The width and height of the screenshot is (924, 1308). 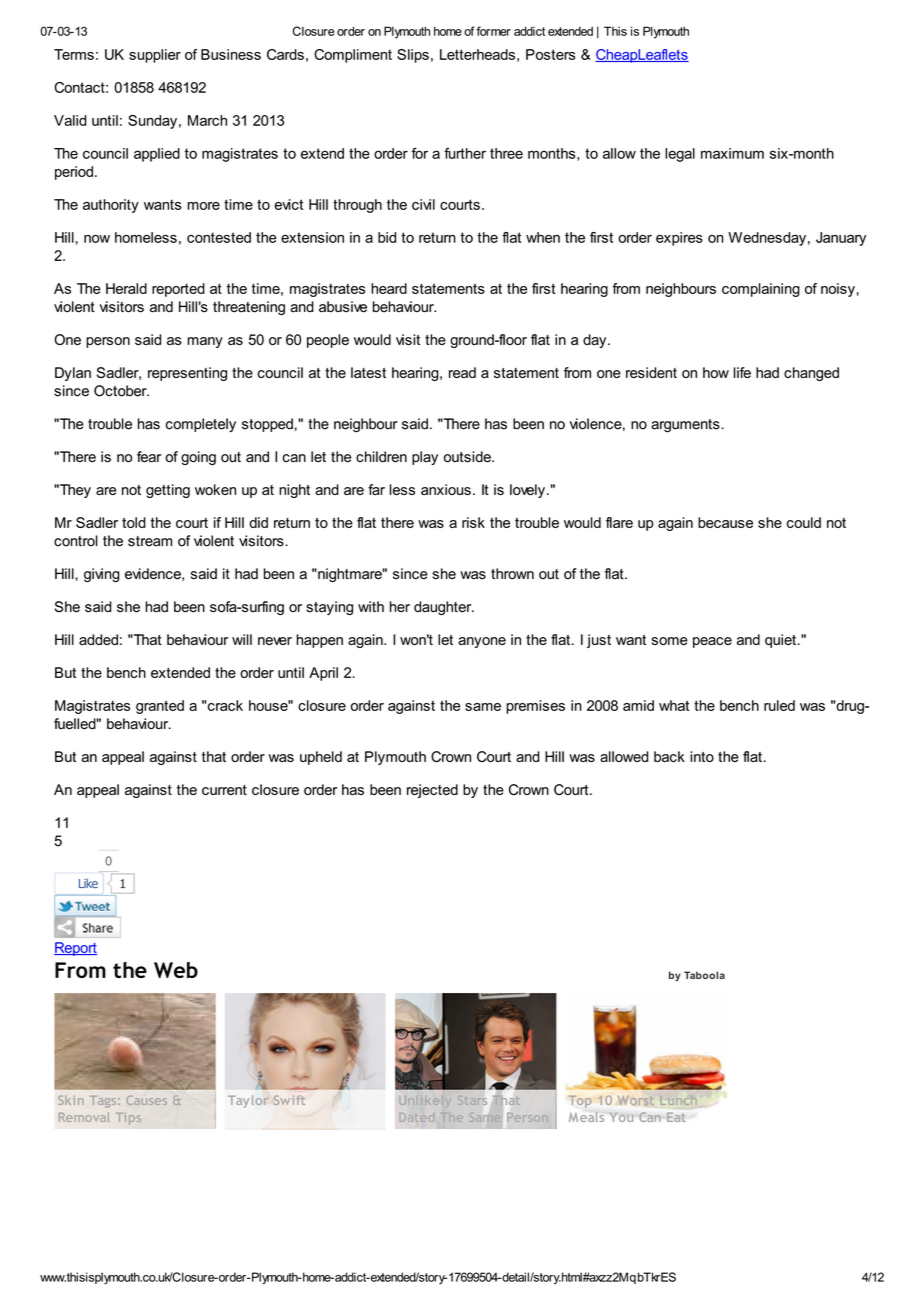 I want to click on current, so click(x=224, y=790).
